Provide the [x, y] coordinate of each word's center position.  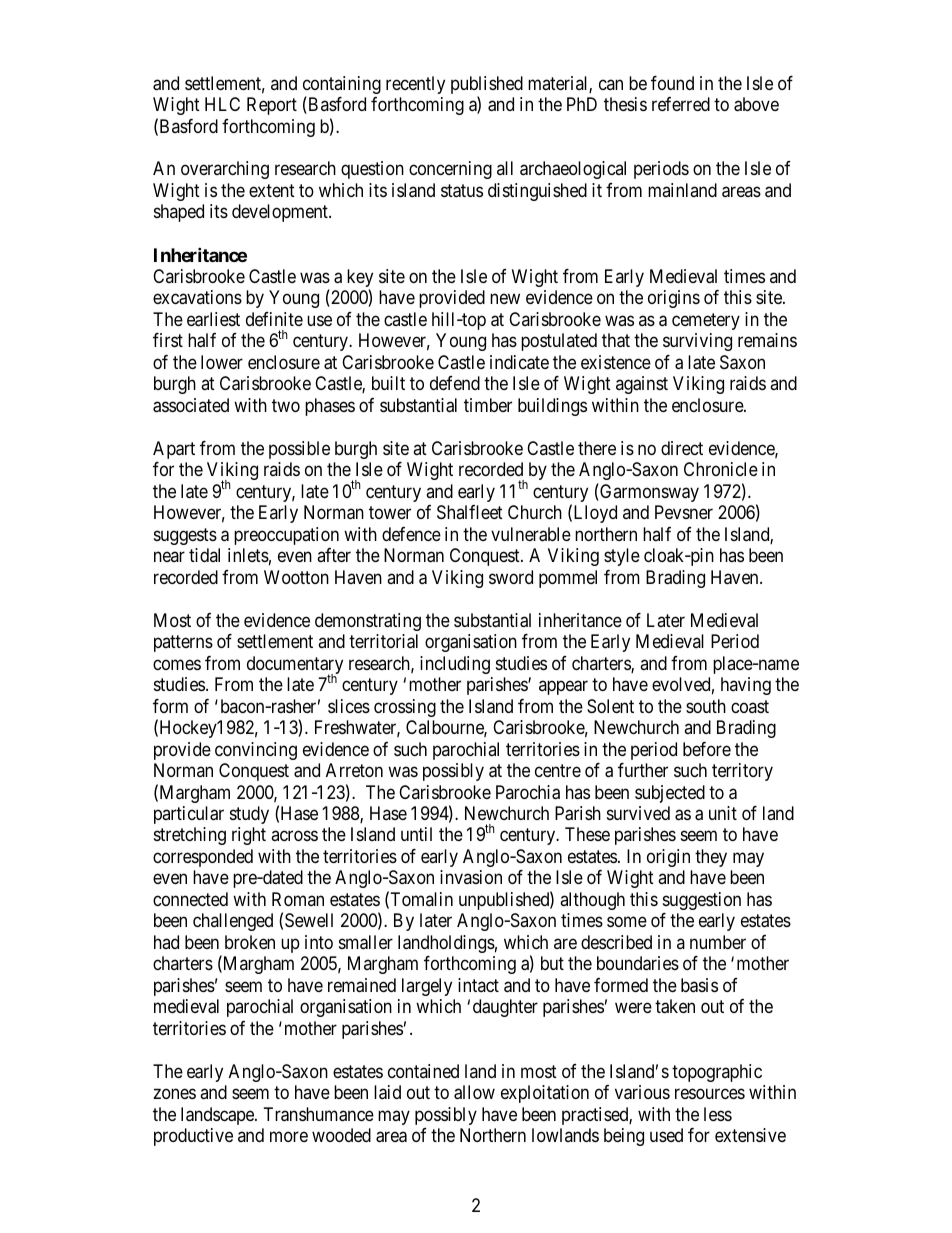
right [249, 836]
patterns [183, 643]
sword [511, 577]
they [711, 858]
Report [272, 106]
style [622, 557]
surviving [697, 342]
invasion [471, 877]
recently [415, 85]
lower [222, 362]
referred [681, 104]
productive [193, 1137]
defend [455, 383]
